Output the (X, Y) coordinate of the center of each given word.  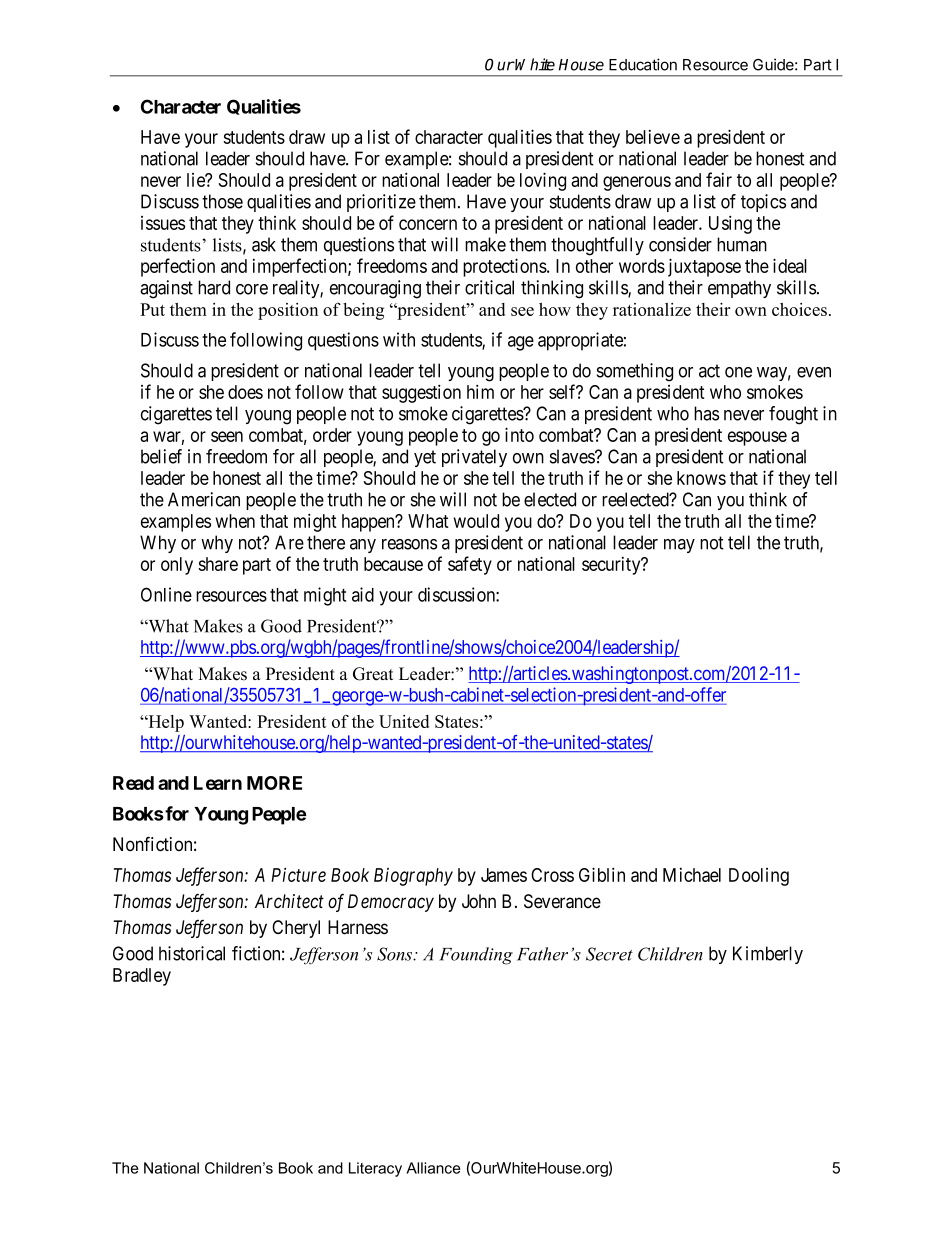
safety (470, 565)
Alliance (433, 1168)
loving (543, 181)
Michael (692, 875)
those (222, 201)
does (245, 392)
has (706, 413)
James (504, 875)
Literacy (375, 1169)
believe (653, 137)
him (480, 391)
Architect (289, 901)
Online (166, 594)
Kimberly (768, 955)
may (679, 546)
